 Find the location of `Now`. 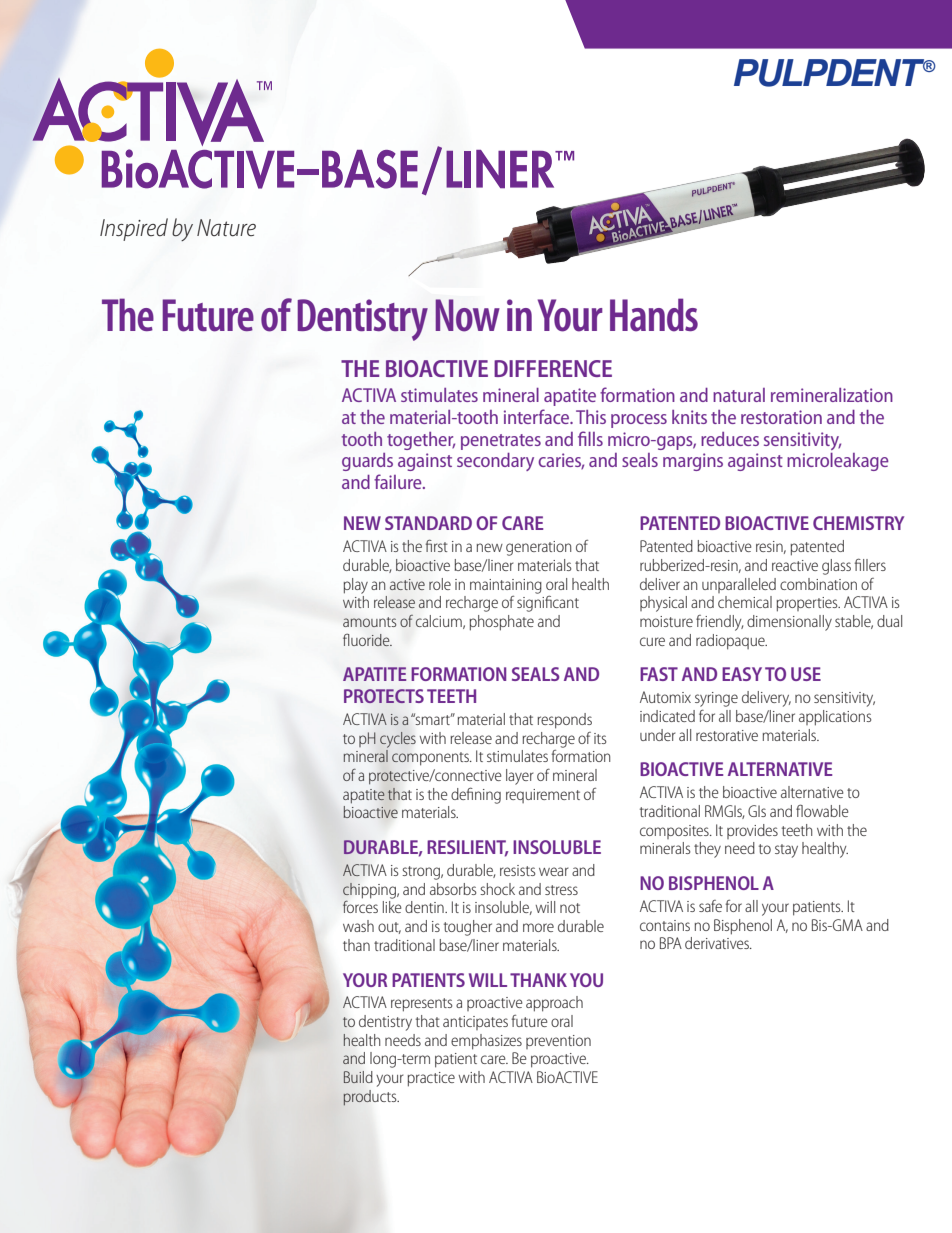

Now is located at coordinates (467, 315).
